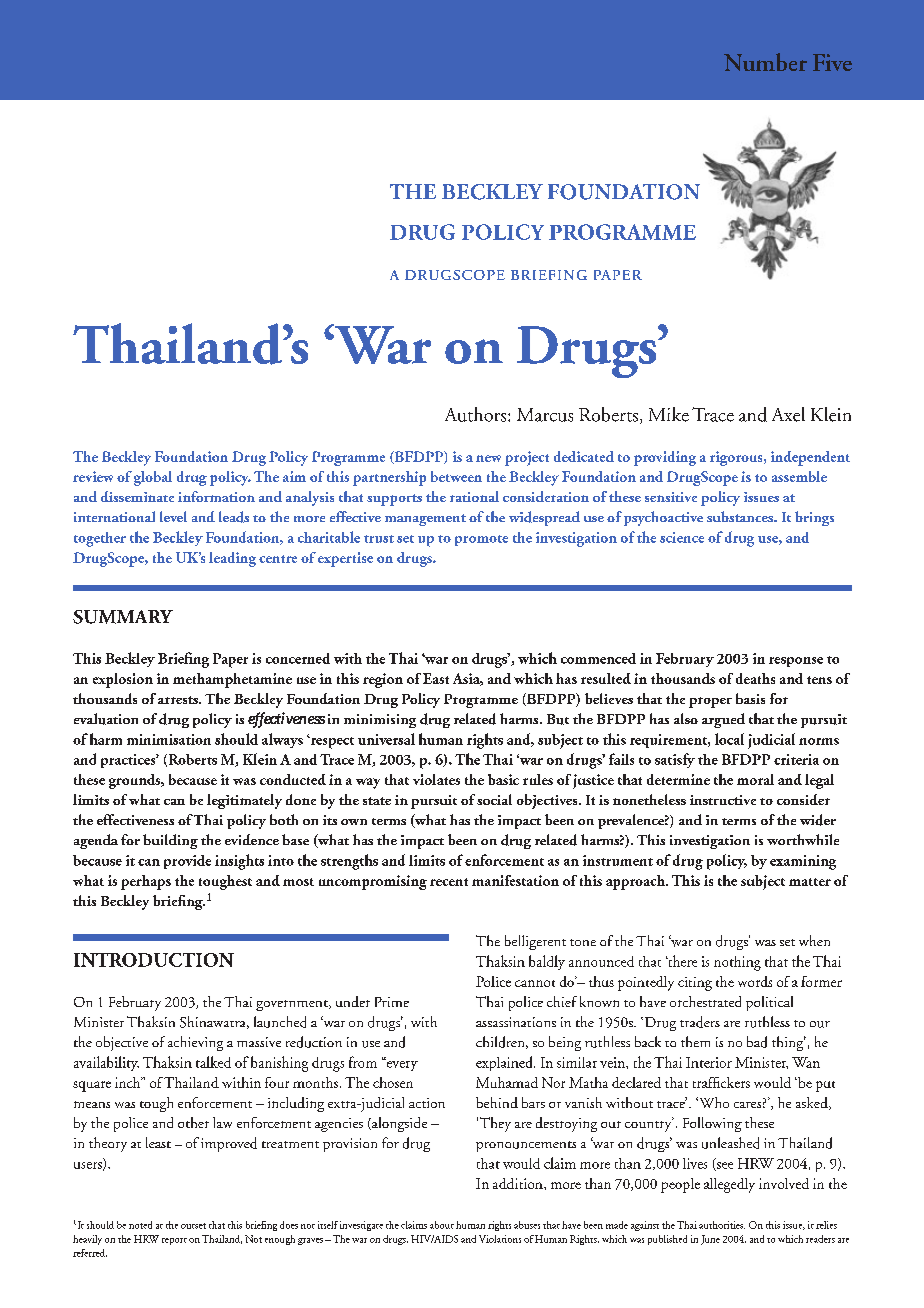  I want to click on global, so click(153, 478).
